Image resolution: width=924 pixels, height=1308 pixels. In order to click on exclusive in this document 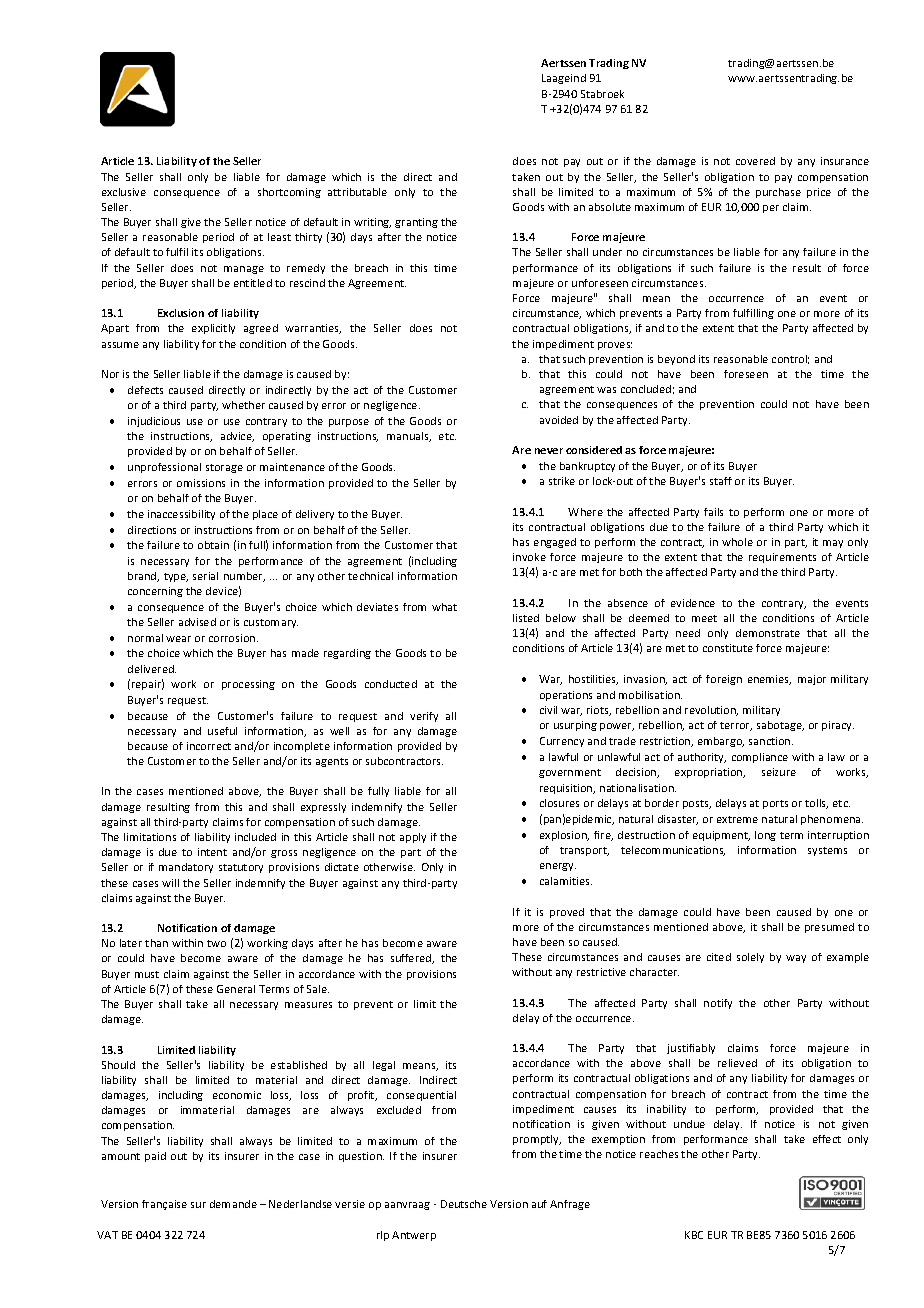, I will do `click(124, 192)`.
